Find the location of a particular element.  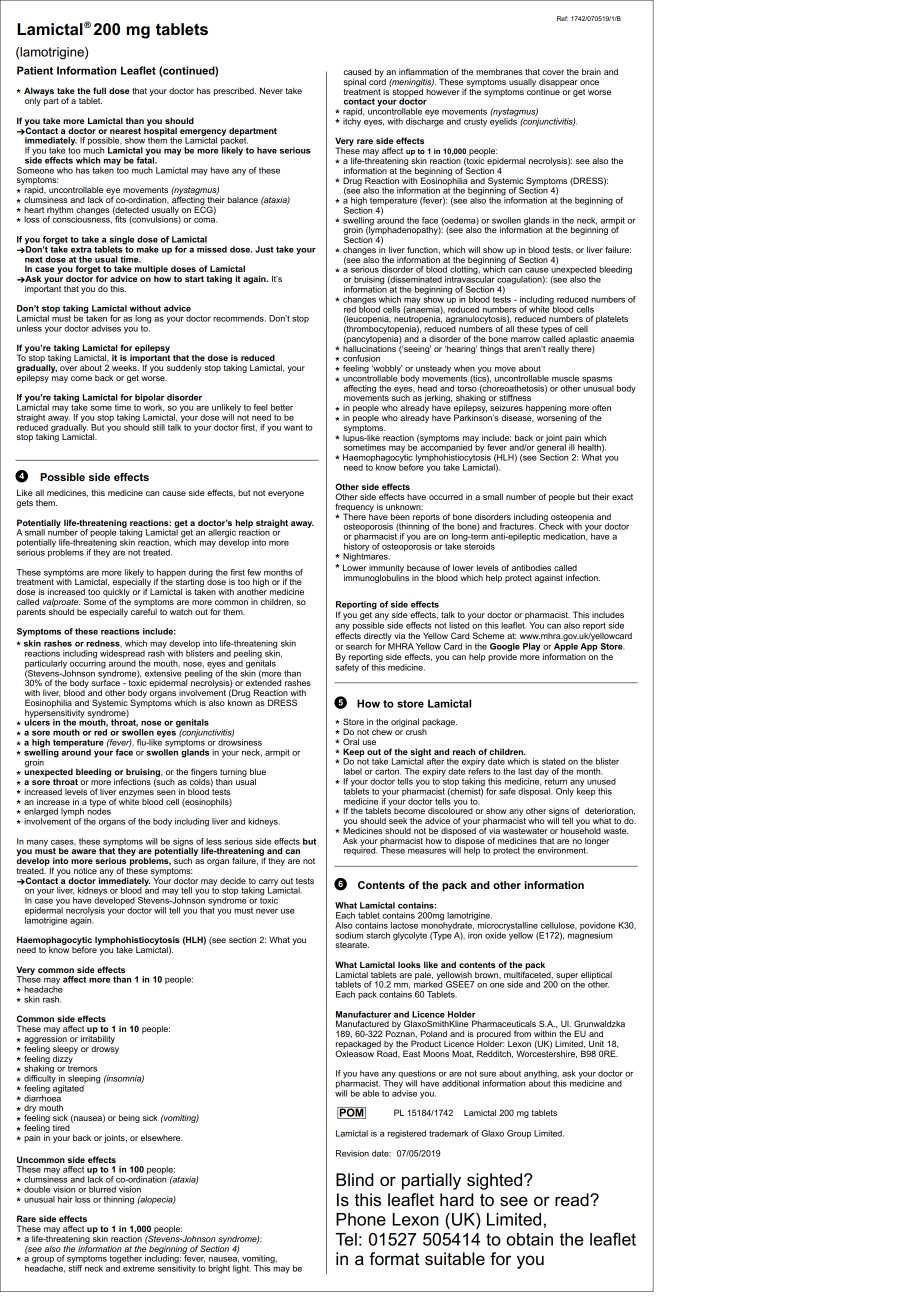

obtain is located at coordinates (529, 1239).
